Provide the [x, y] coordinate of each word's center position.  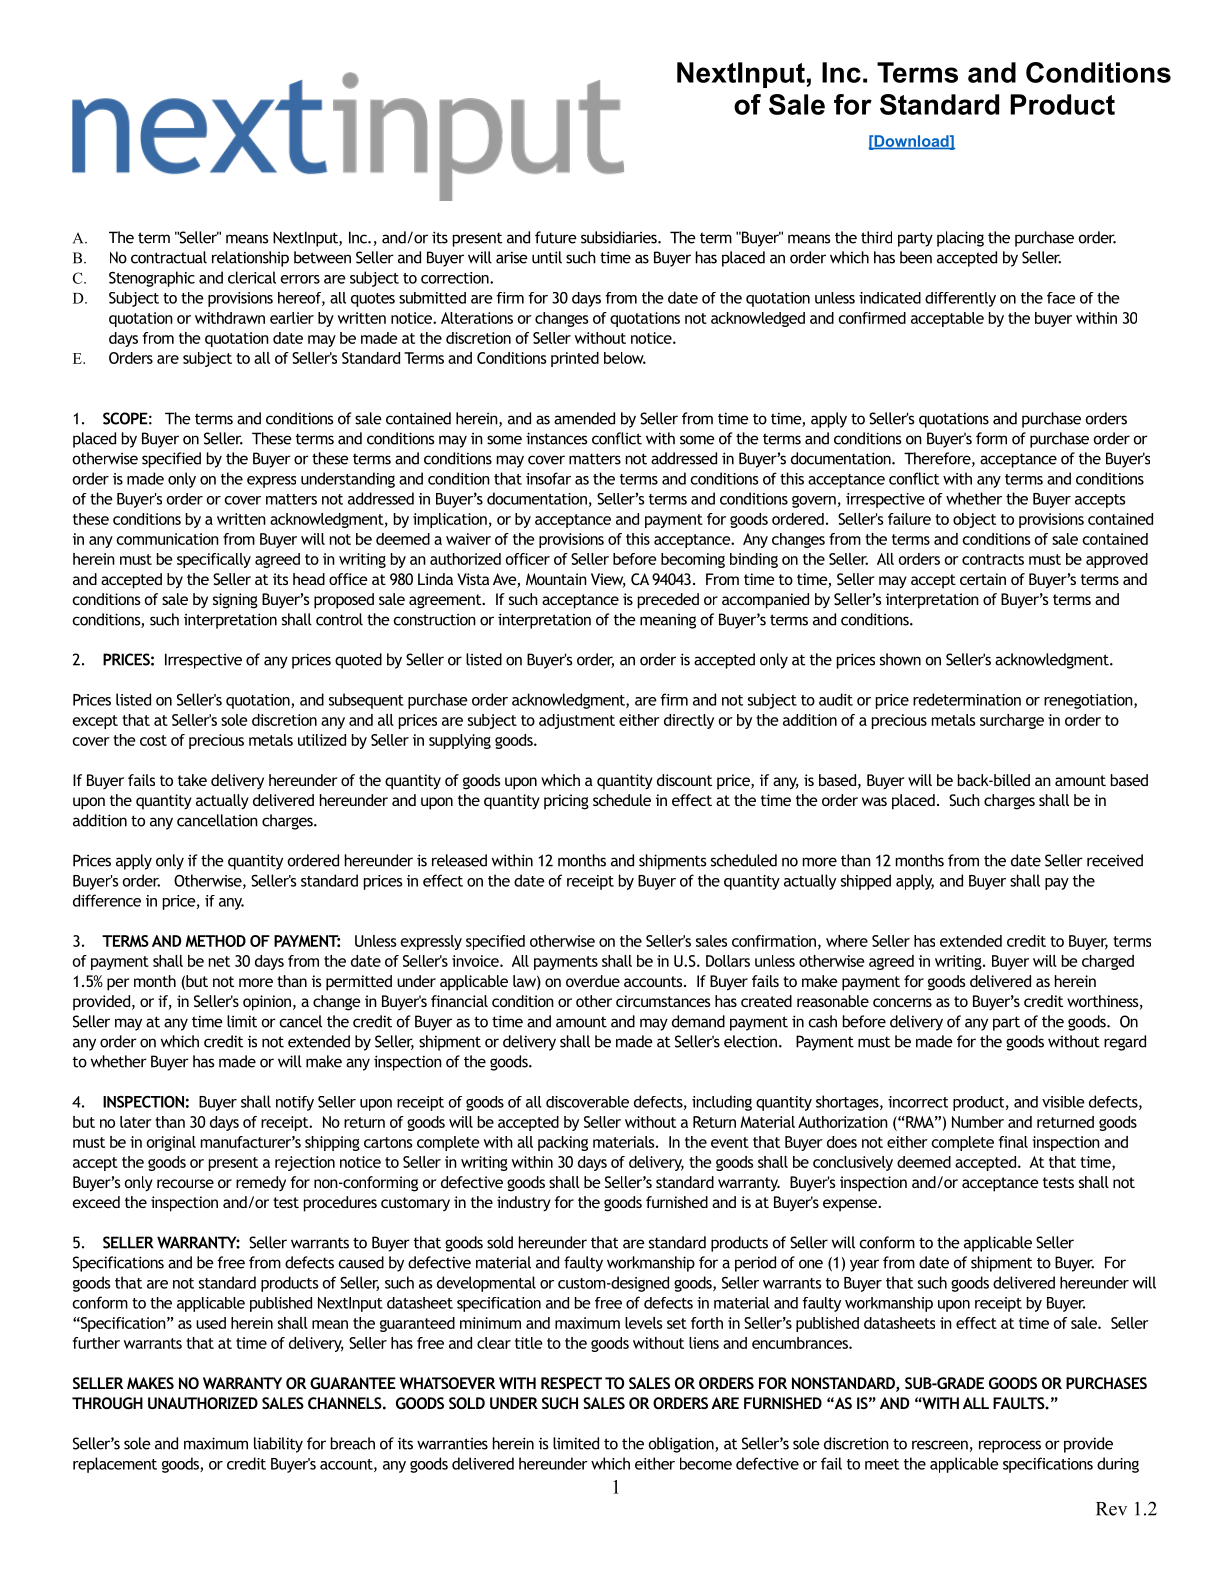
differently [960, 299]
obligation [682, 1445]
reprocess [1010, 1446]
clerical [252, 277]
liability [278, 1445]
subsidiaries [620, 237]
